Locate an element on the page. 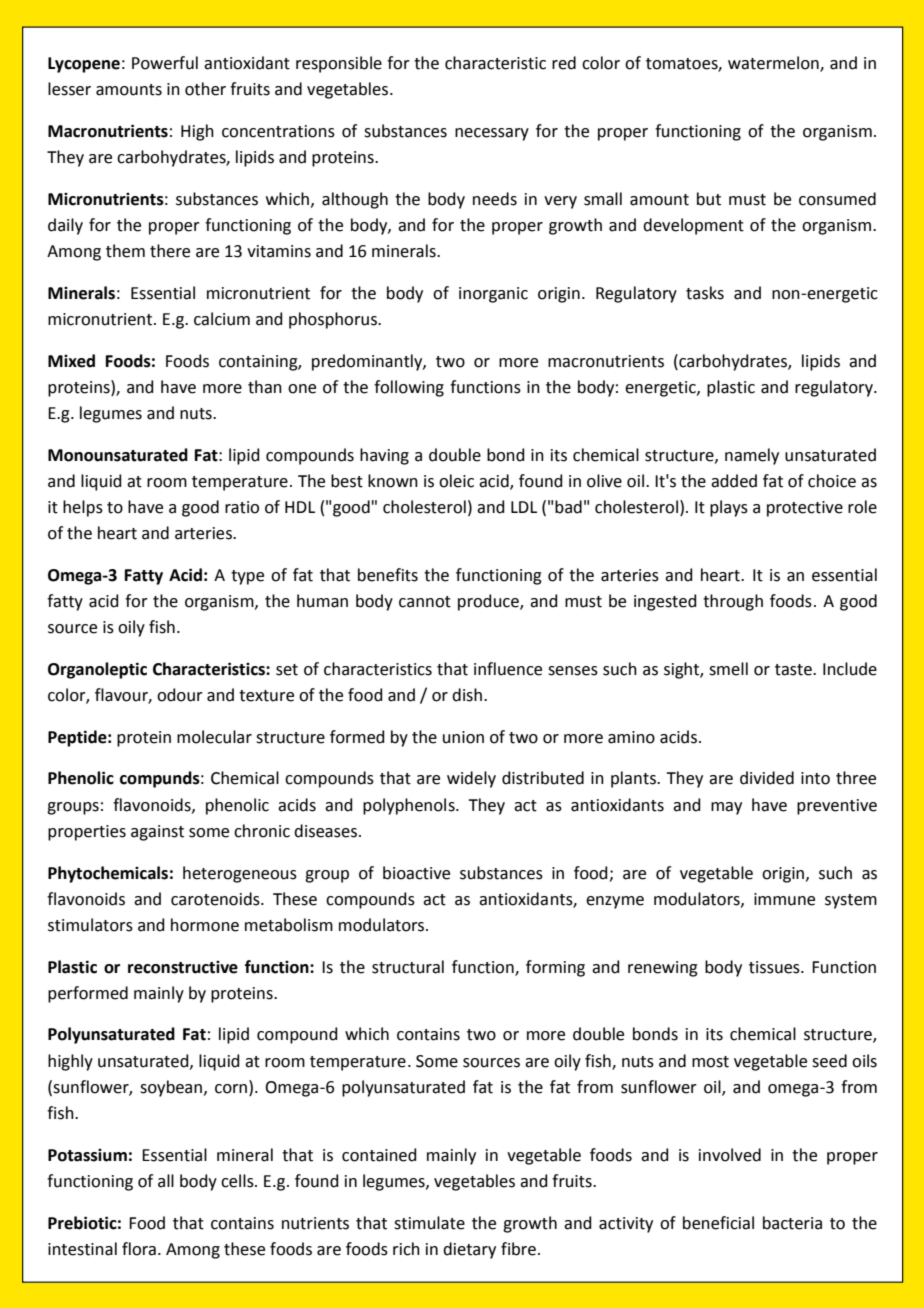 This page has width=924, height=1308. reconstructive is located at coordinates (183, 967).
